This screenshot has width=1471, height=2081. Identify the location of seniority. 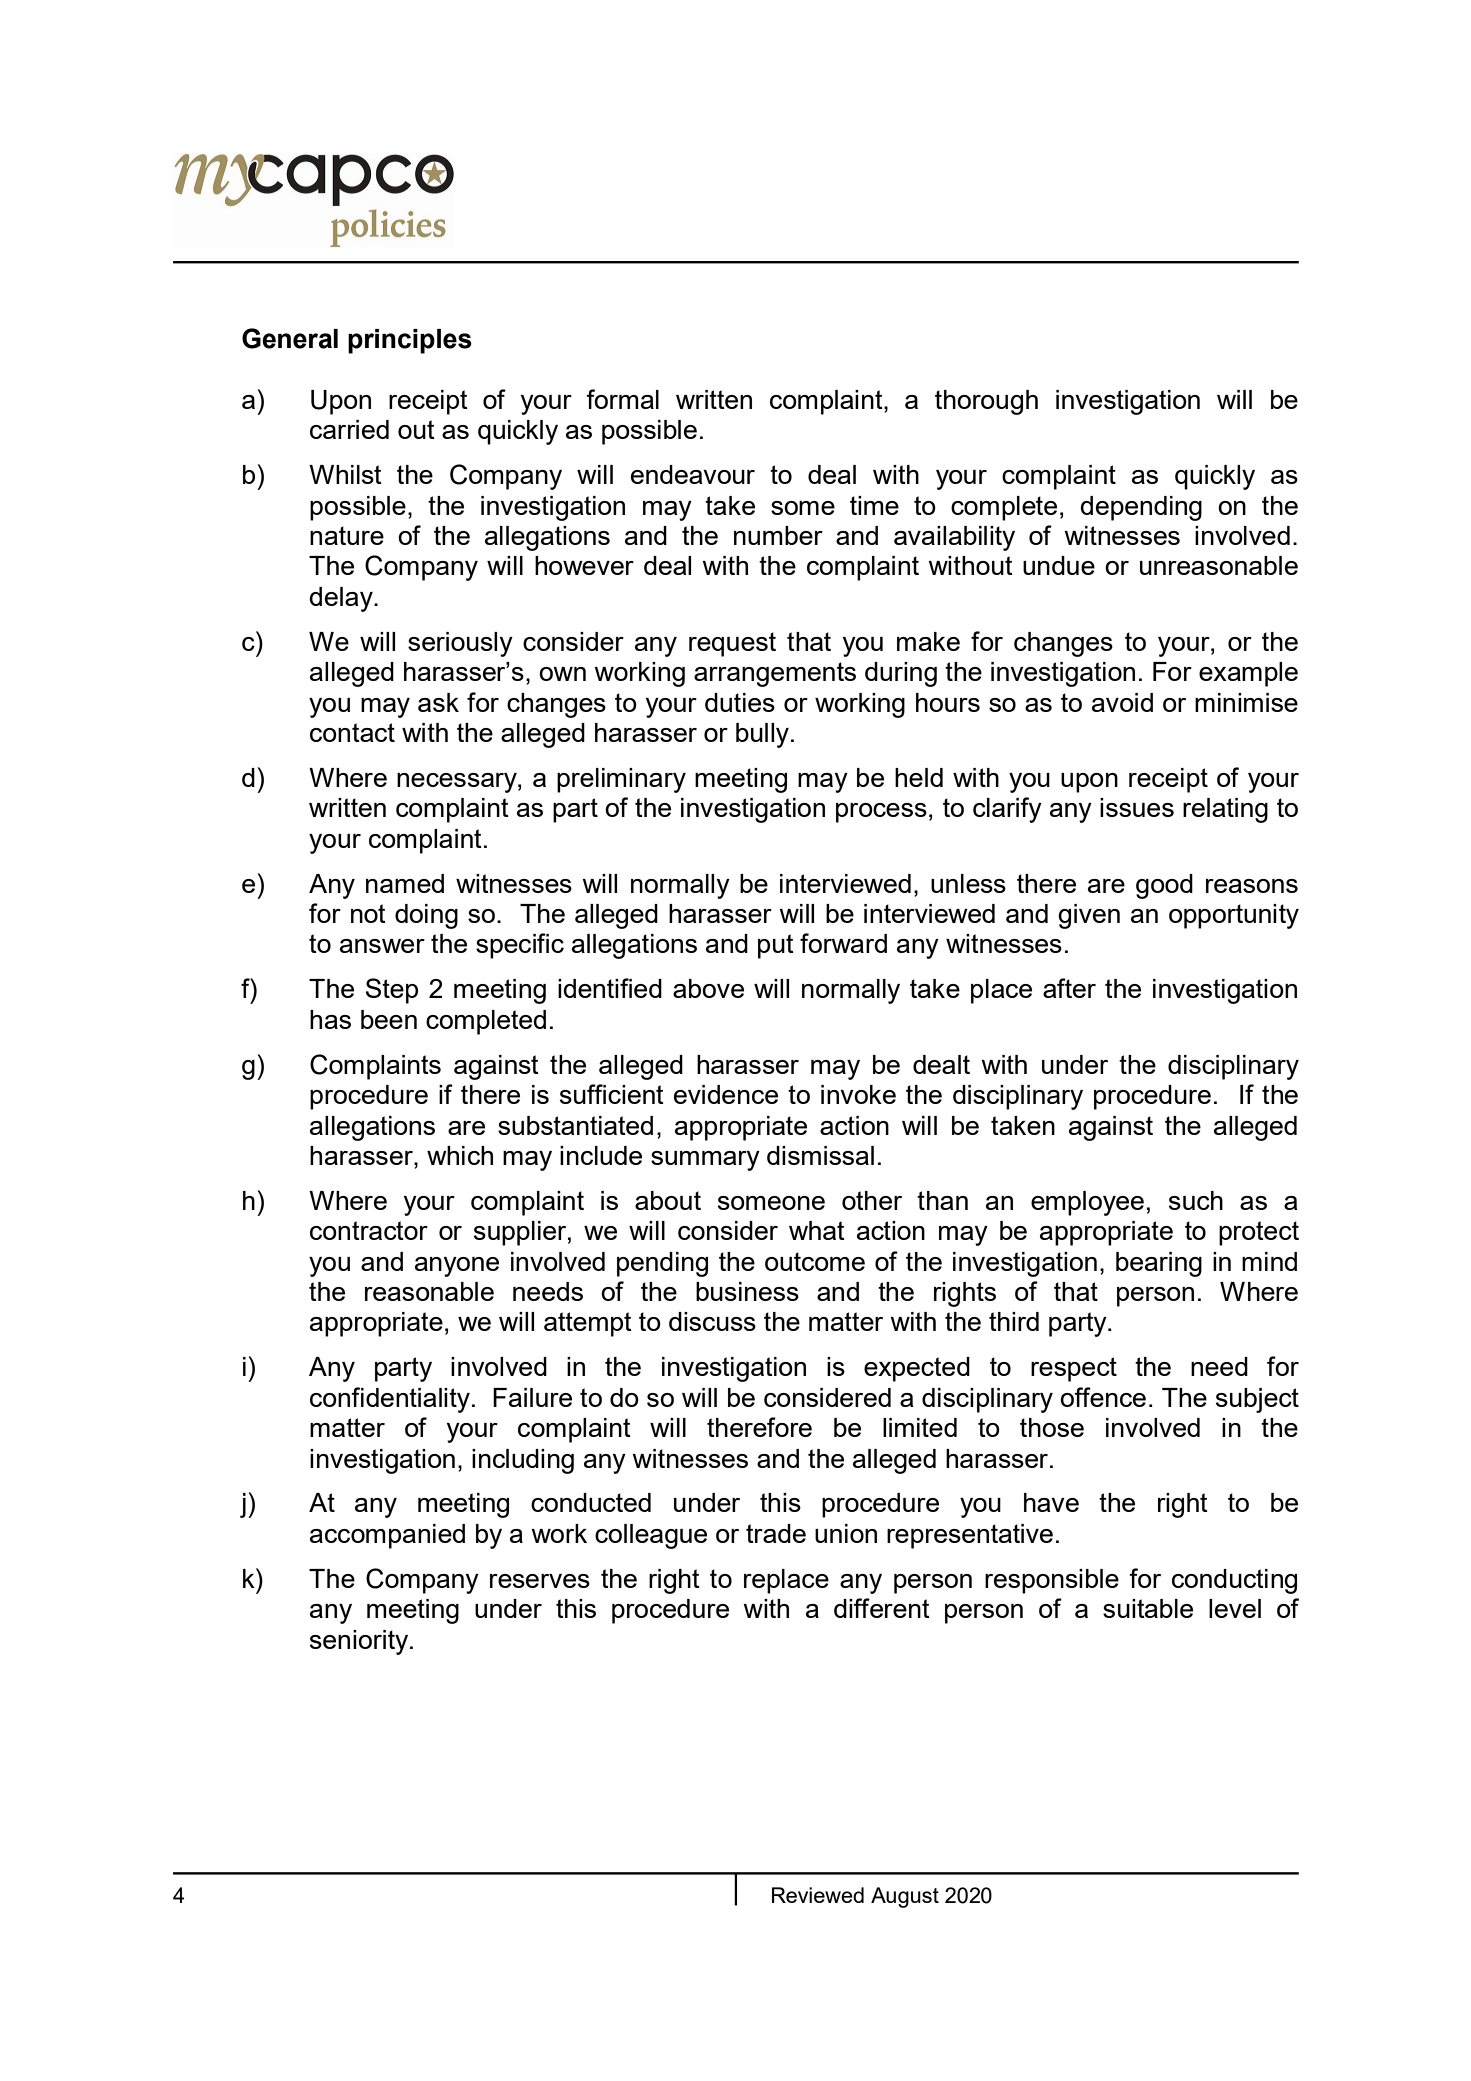
(360, 1642).
